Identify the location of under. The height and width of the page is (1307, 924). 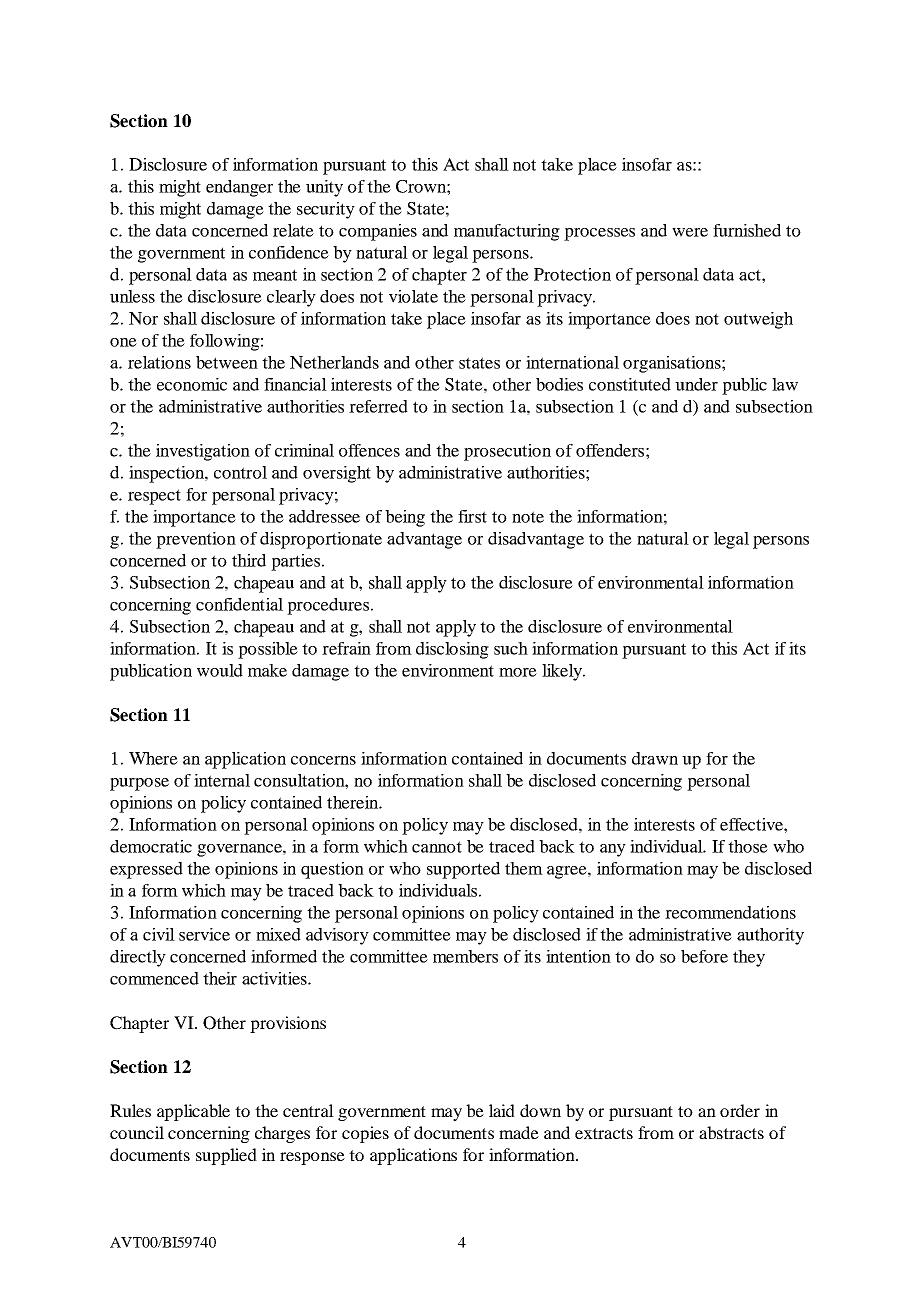
(696, 384).
